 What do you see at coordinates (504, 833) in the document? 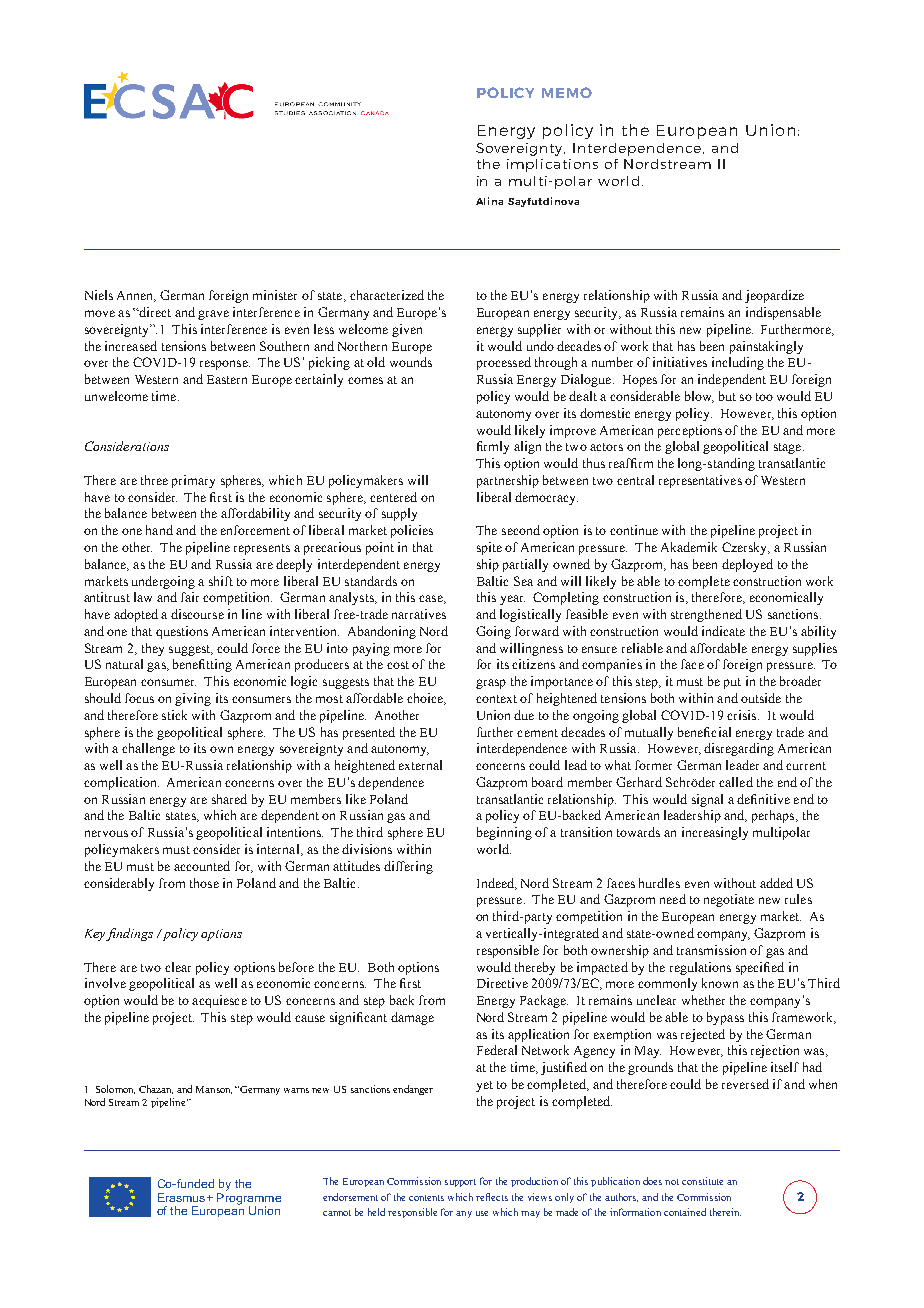
I see `beginning` at bounding box center [504, 833].
